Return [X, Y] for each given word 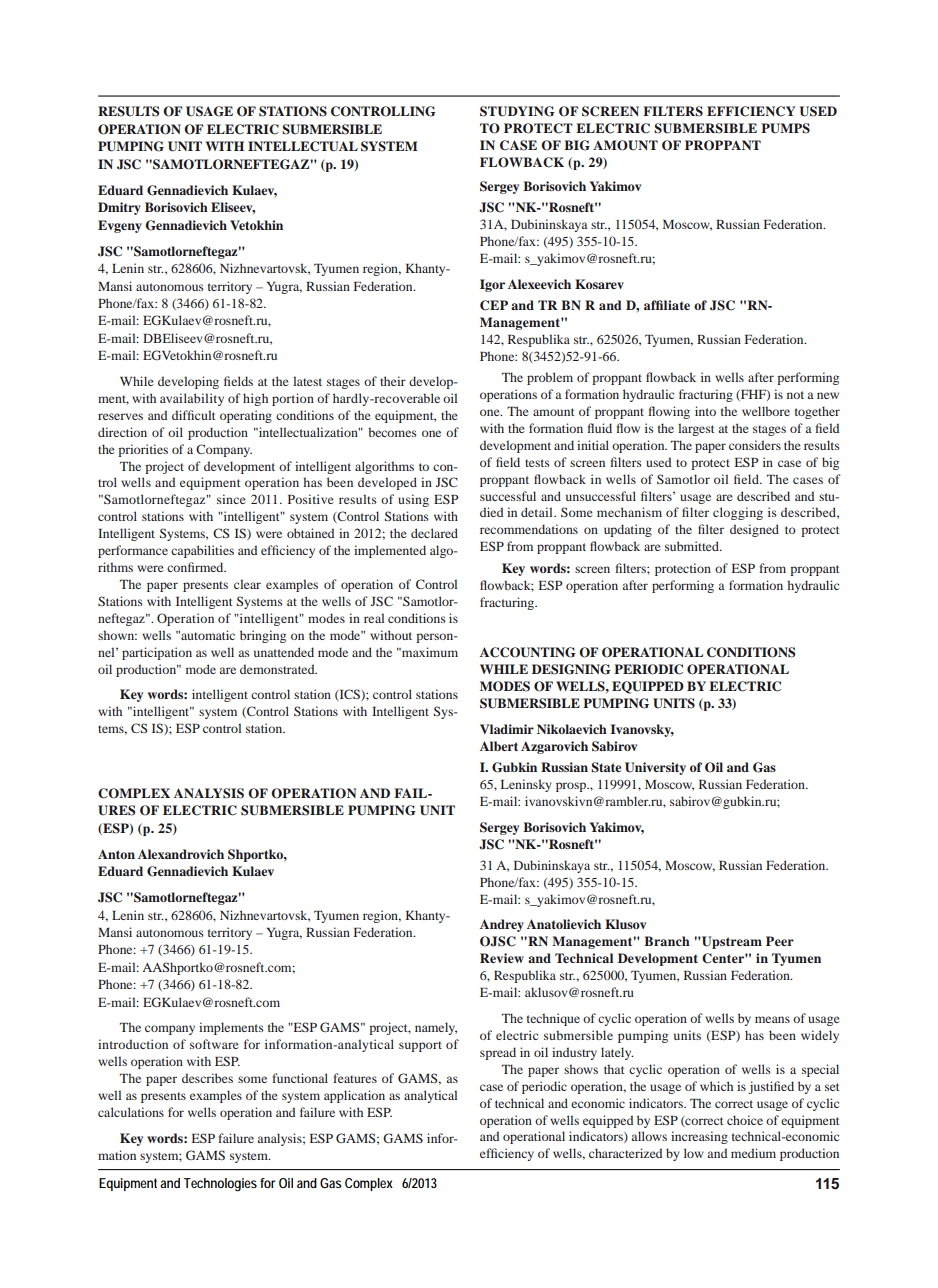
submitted [693, 546]
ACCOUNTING [528, 652]
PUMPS [785, 128]
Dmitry [119, 208]
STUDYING [517, 111]
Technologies [220, 1185]
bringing [263, 636]
